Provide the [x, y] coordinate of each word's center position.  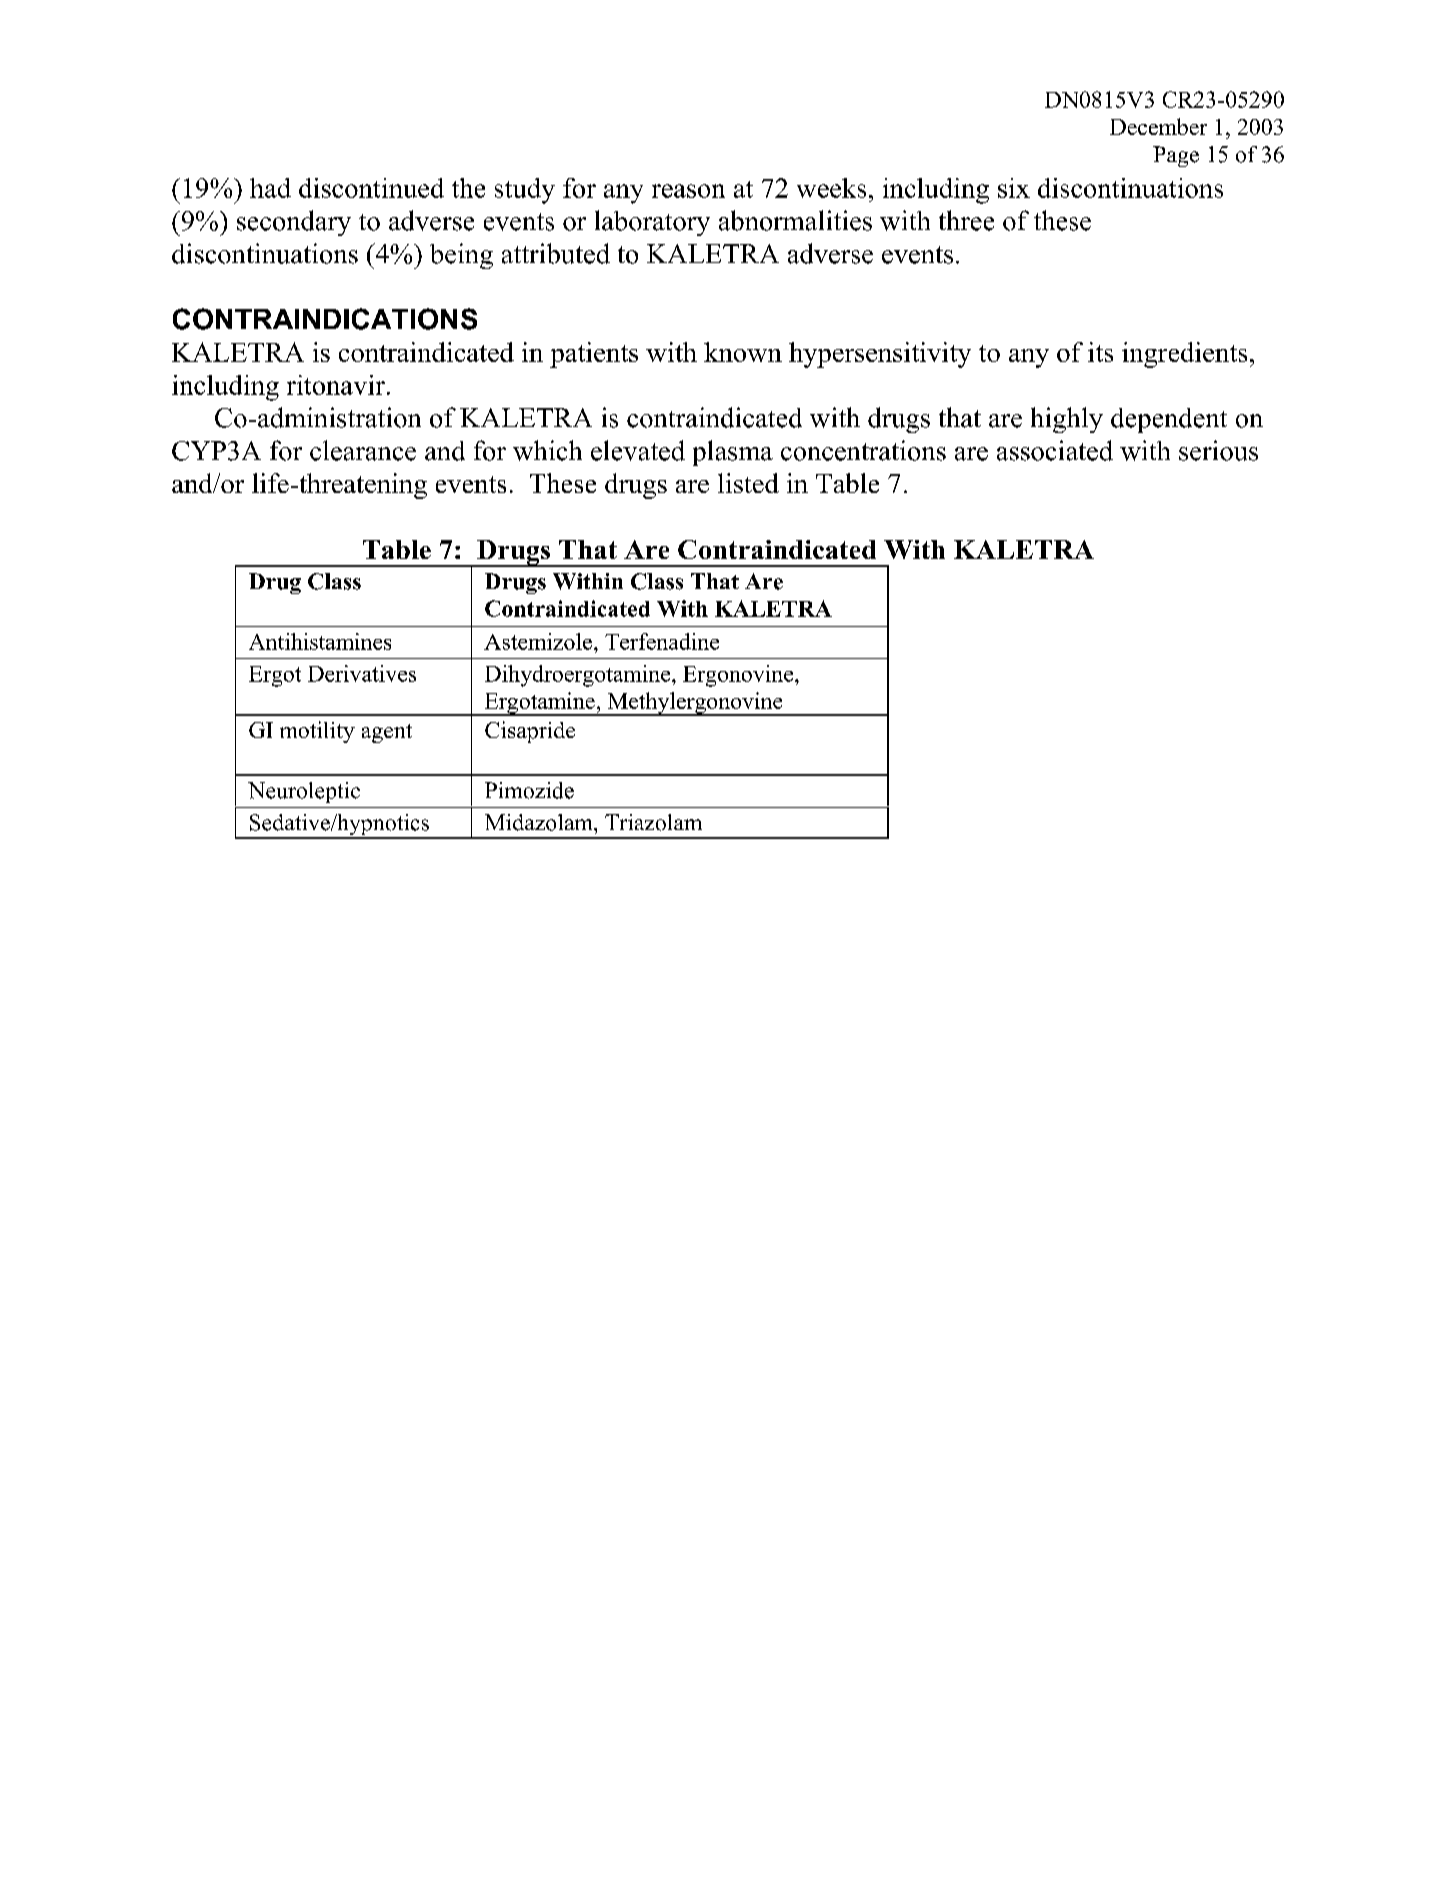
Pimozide [529, 790]
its [1100, 352]
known [743, 352]
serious [1218, 450]
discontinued [371, 188]
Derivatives [362, 673]
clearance [363, 450]
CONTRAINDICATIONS [325, 319]
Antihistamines [320, 641]
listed [748, 483]
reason [688, 191]
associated [1055, 450]
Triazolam [653, 822]
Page [1176, 156]
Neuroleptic [304, 792]
